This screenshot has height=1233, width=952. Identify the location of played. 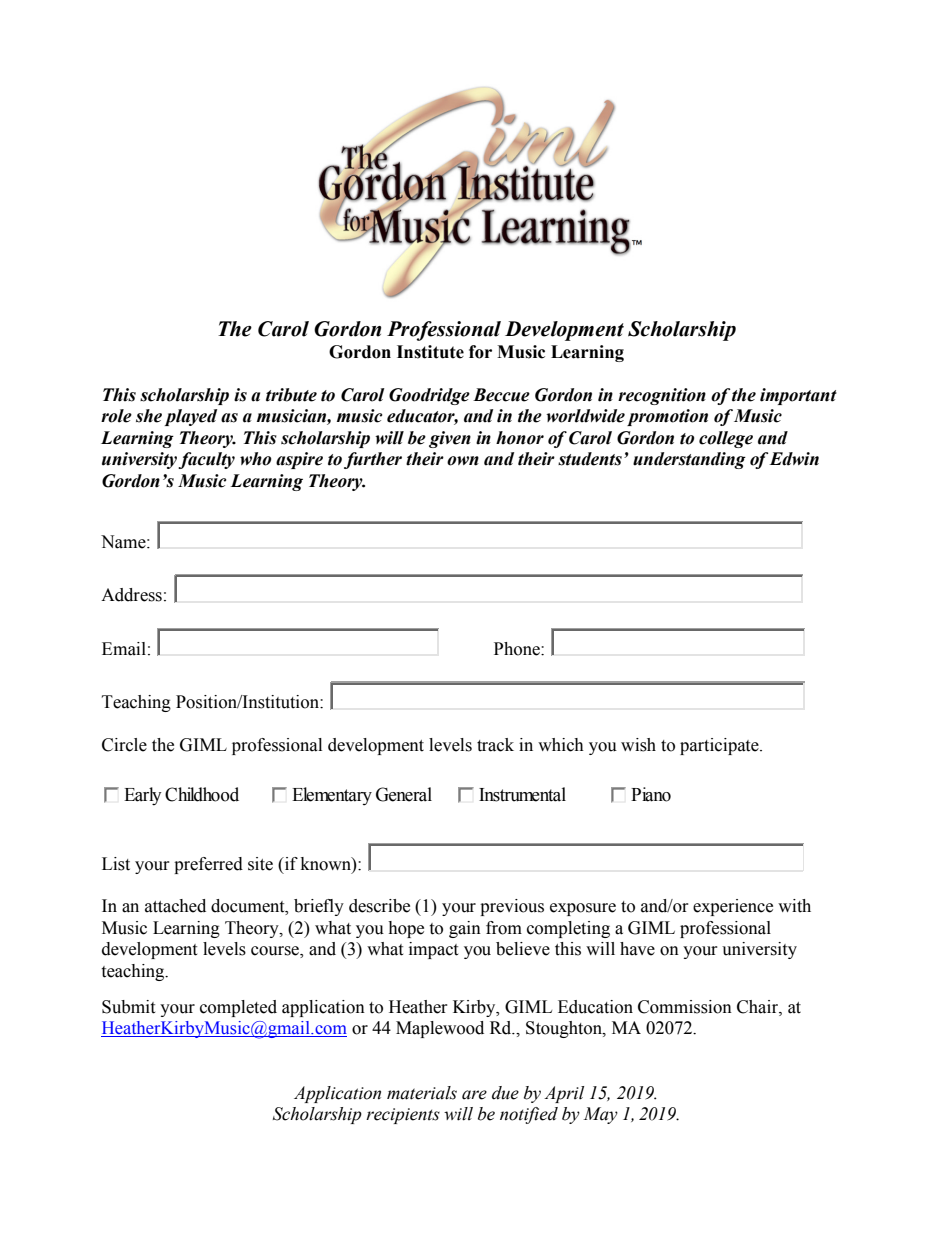
(191, 417).
